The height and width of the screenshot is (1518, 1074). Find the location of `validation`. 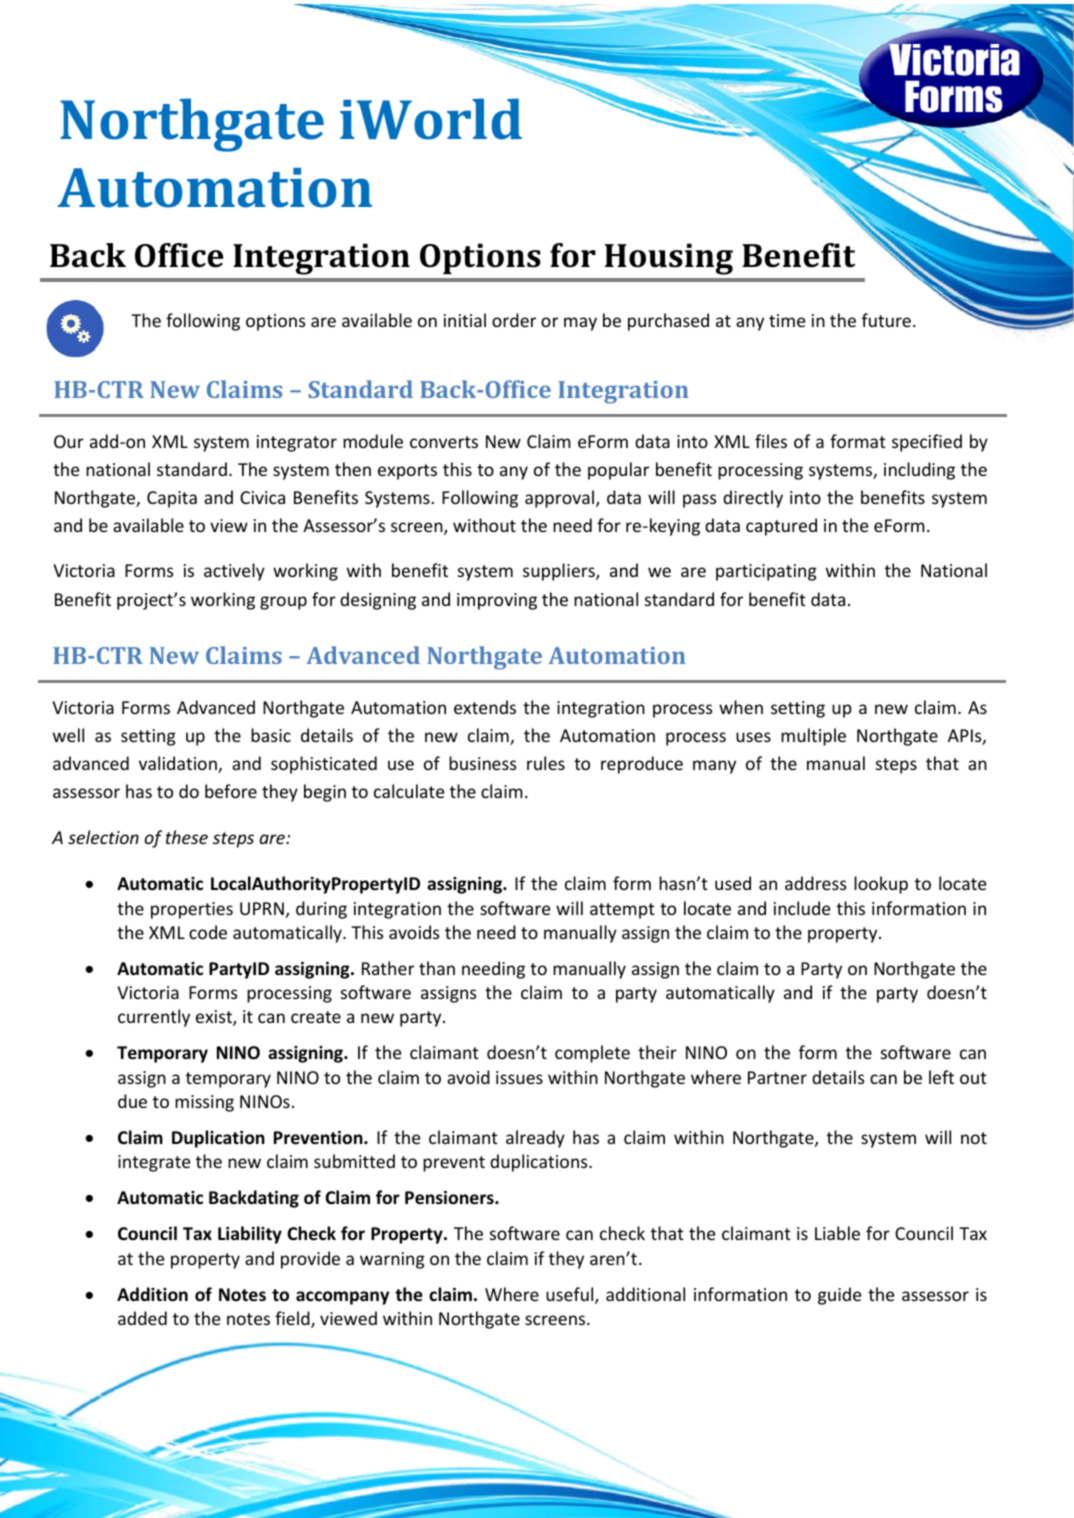

validation is located at coordinates (179, 764).
